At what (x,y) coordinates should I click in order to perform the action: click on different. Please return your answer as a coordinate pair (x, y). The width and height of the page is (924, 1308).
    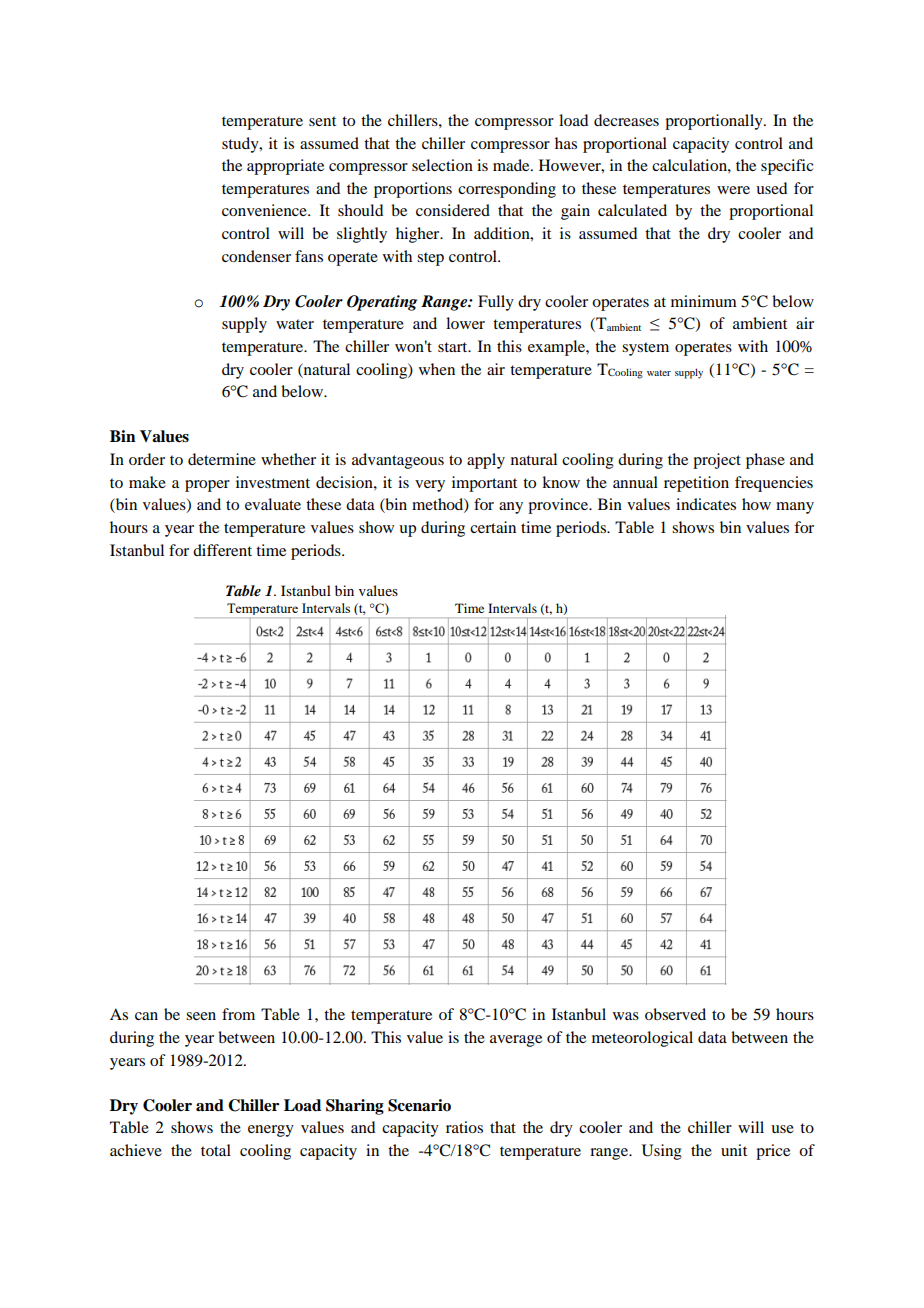
    Looking at the image, I should click on (222, 550).
